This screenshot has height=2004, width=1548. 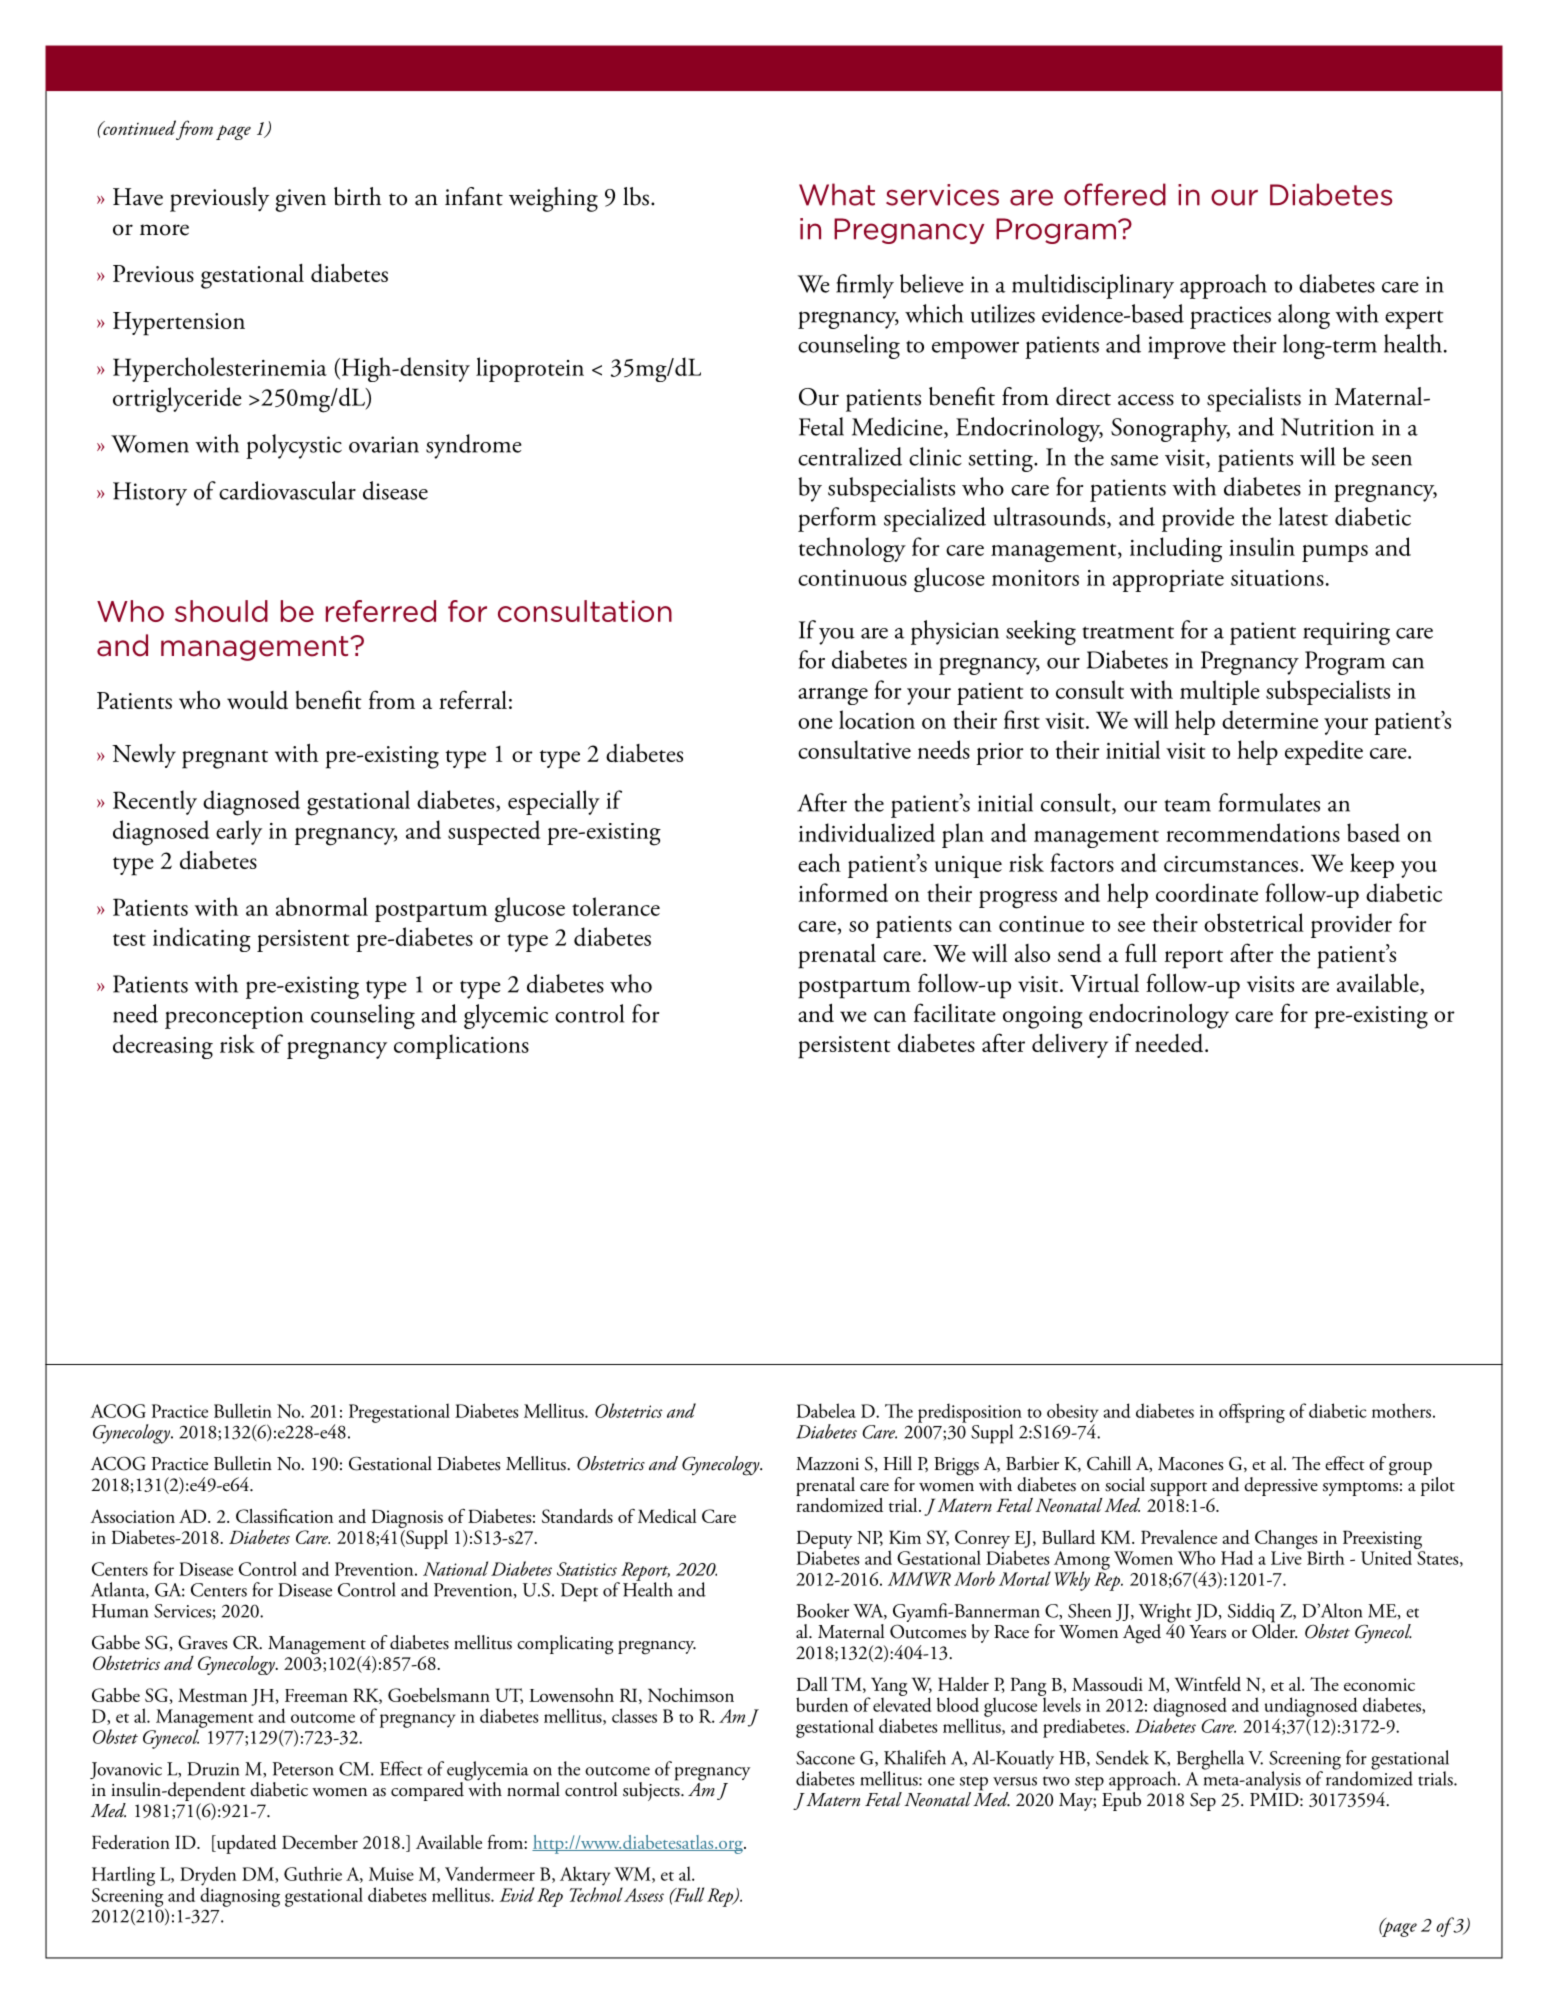 I want to click on expert, so click(x=1414, y=319).
